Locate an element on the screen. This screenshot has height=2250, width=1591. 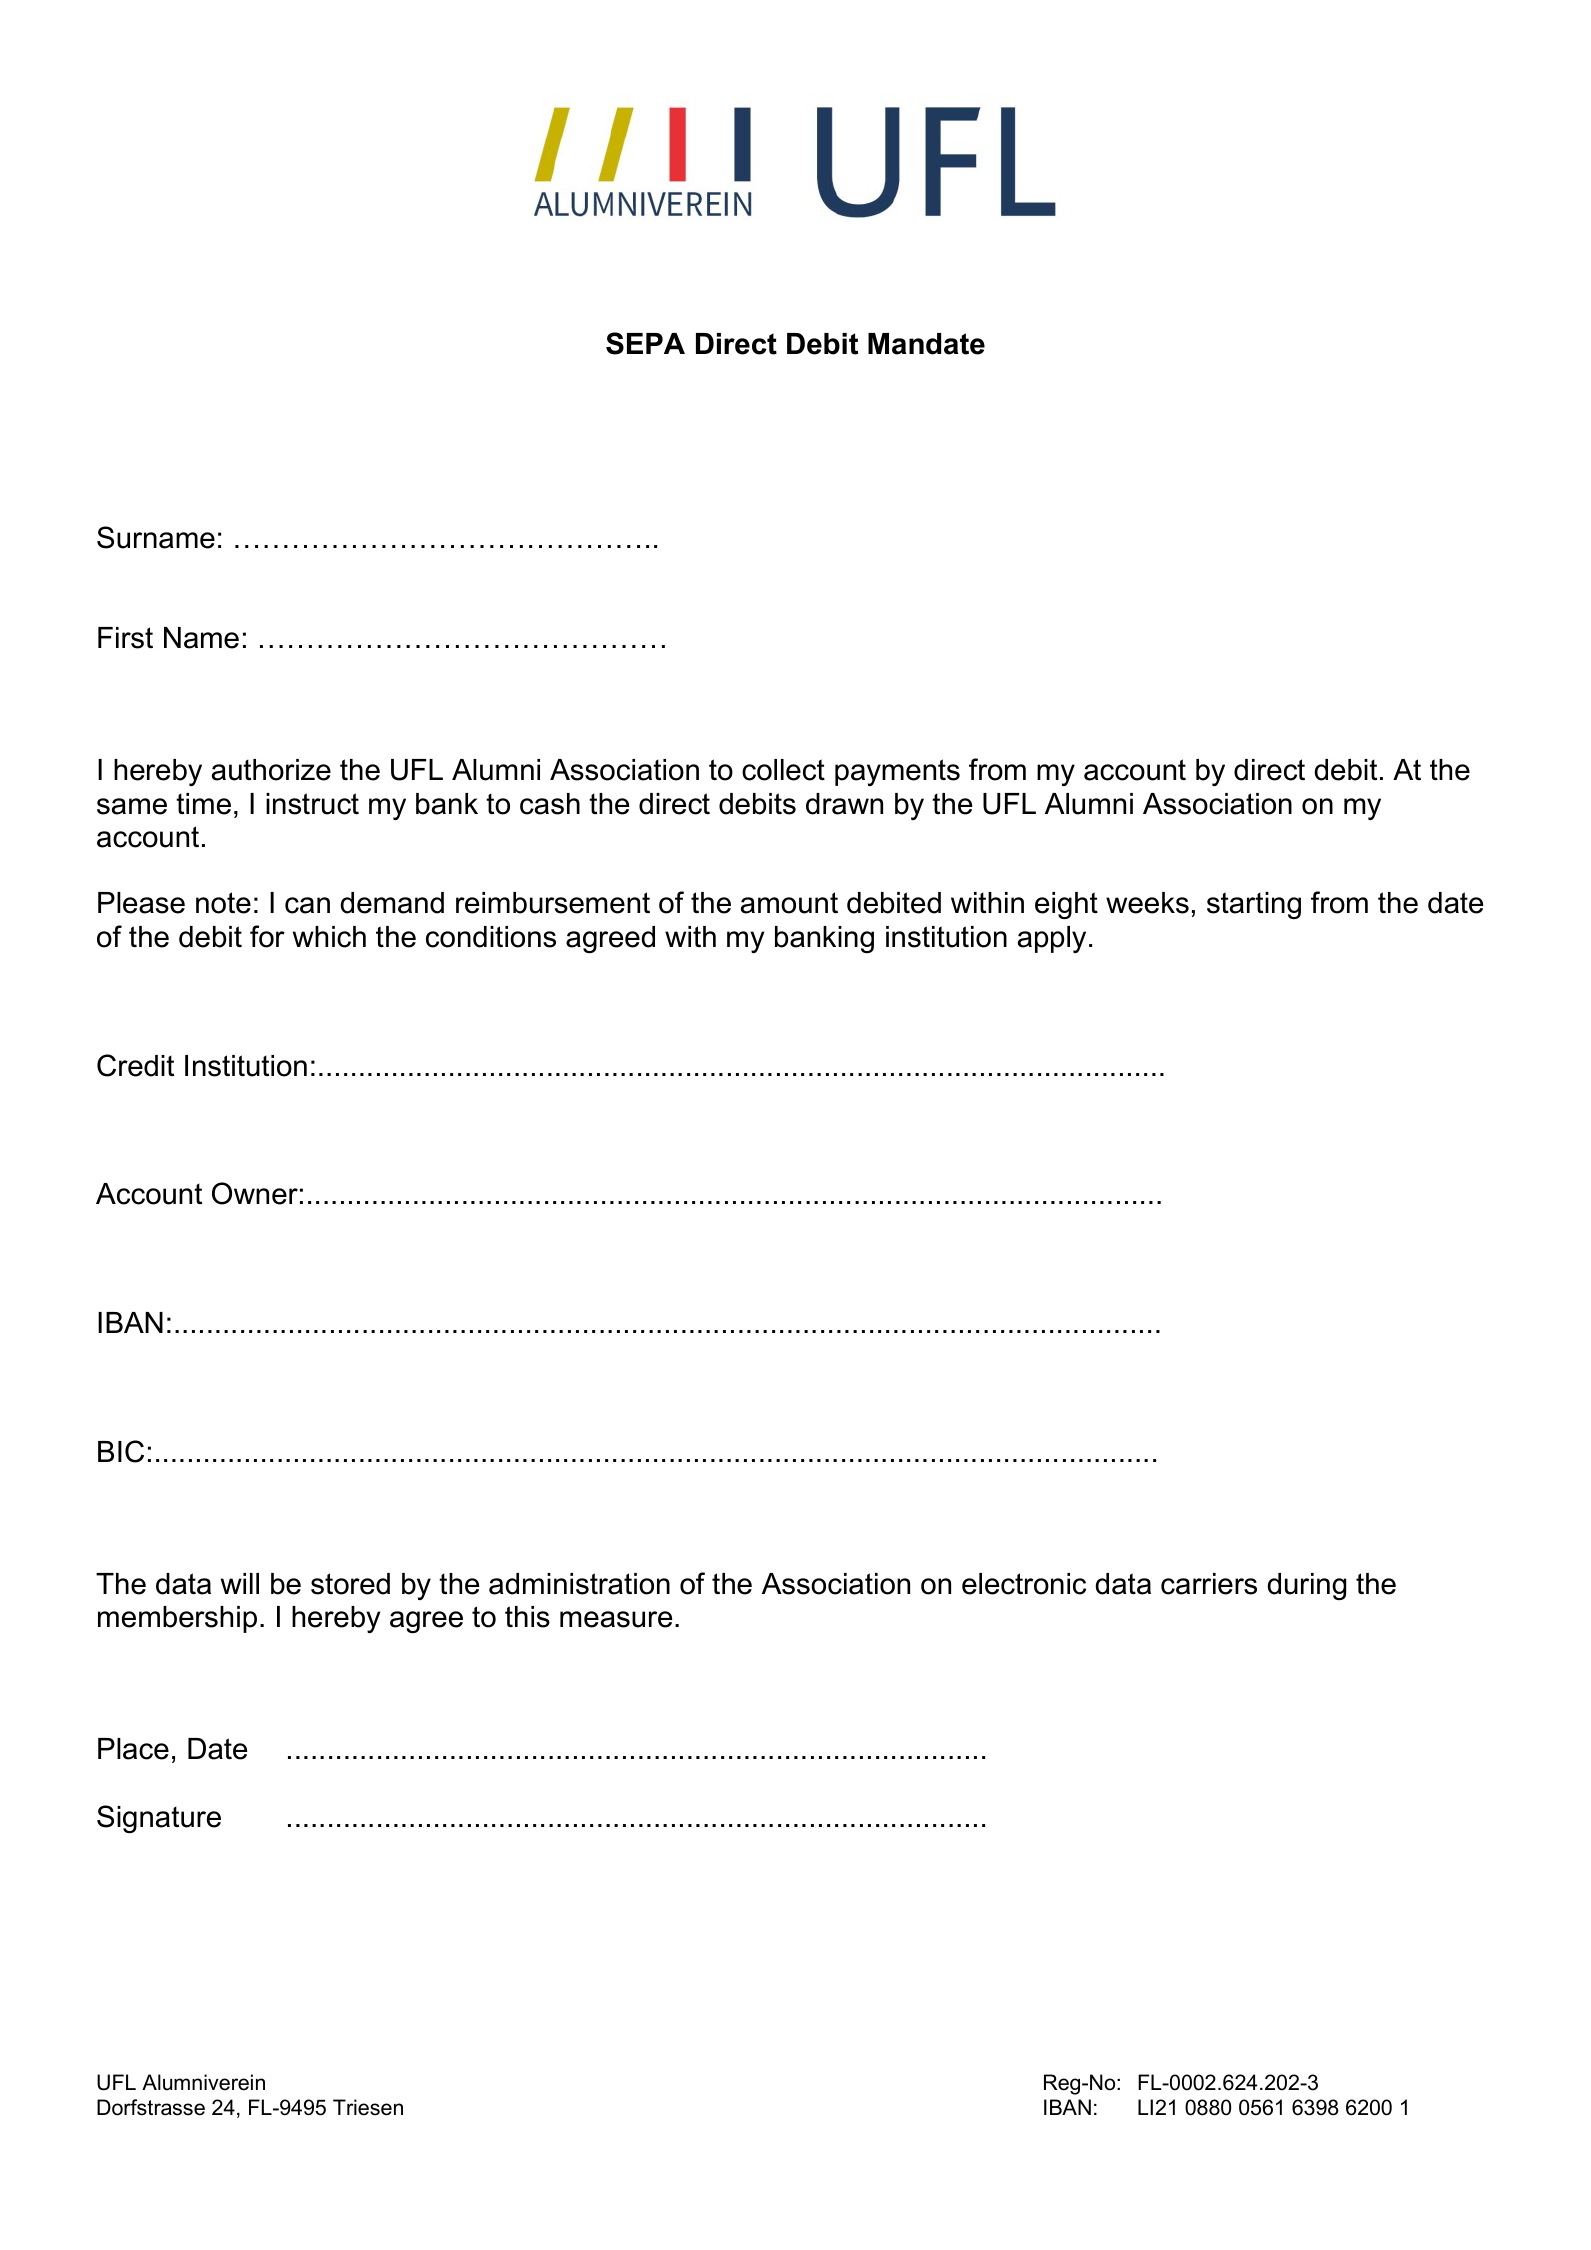
authorize is located at coordinates (271, 770).
